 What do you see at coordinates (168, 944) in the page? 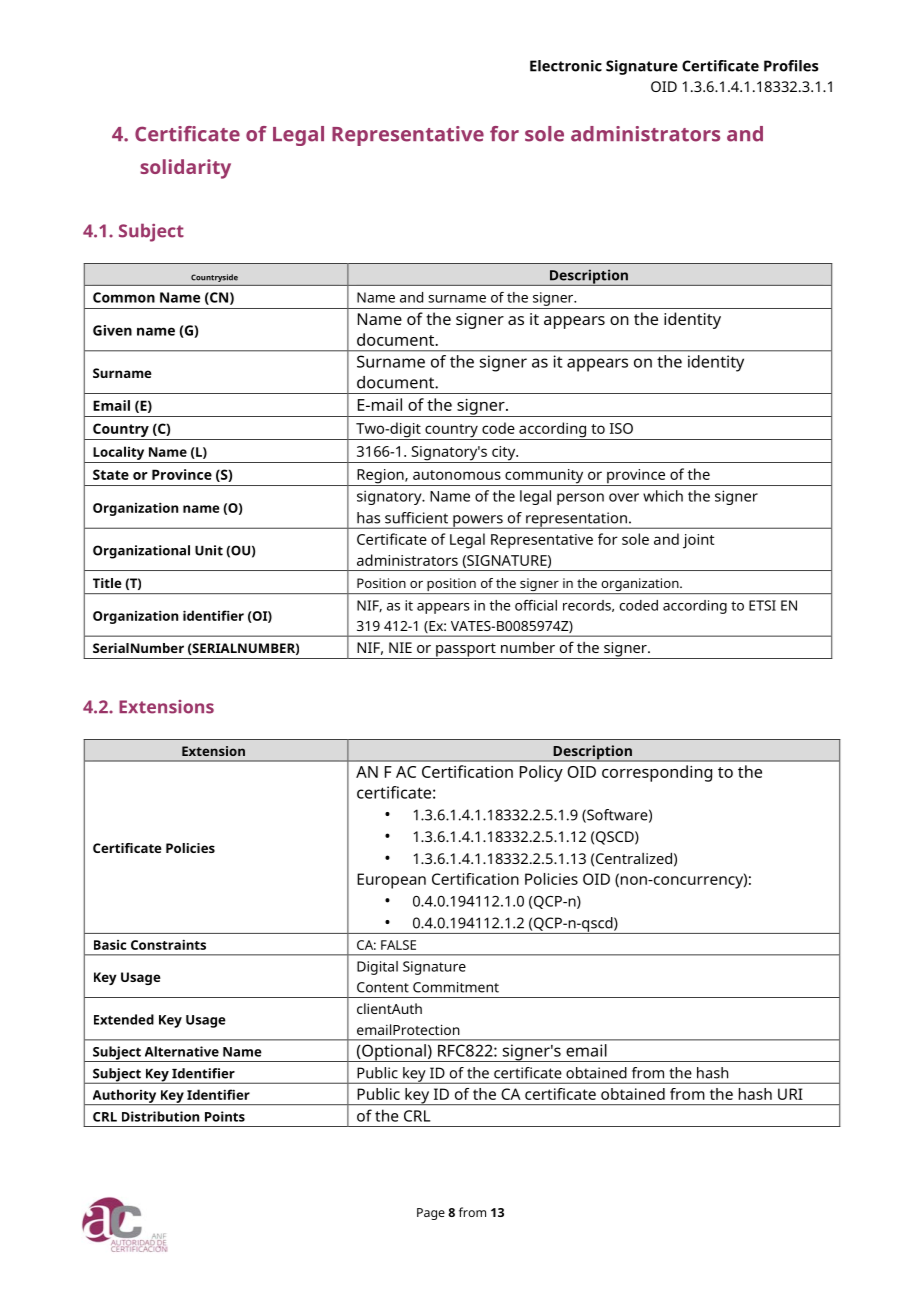
I see `Constraints` at bounding box center [168, 944].
